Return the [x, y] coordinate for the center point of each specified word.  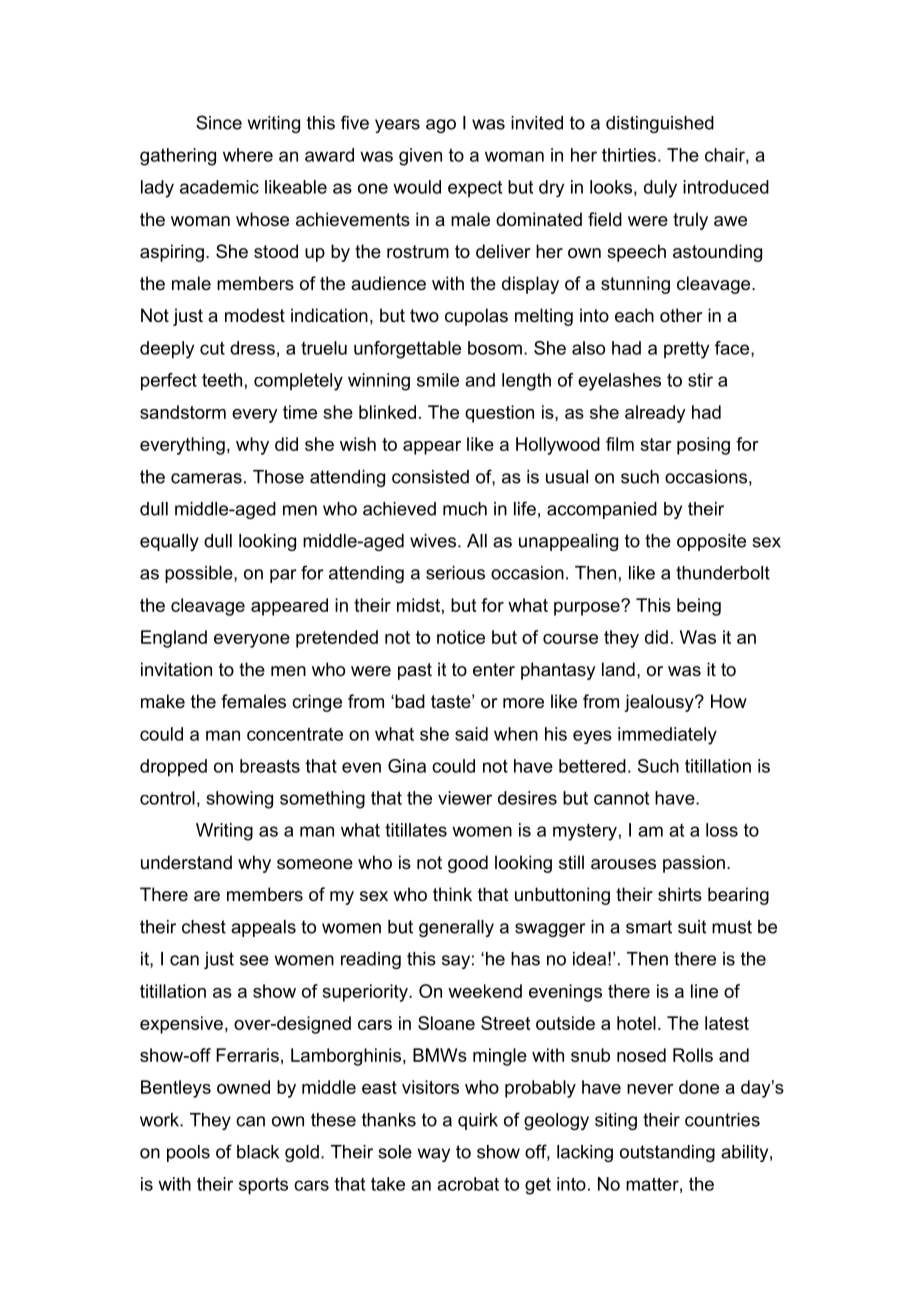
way [434, 1155]
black [258, 1152]
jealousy [660, 703]
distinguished [660, 124]
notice [461, 637]
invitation [176, 669]
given [420, 157]
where [248, 155]
